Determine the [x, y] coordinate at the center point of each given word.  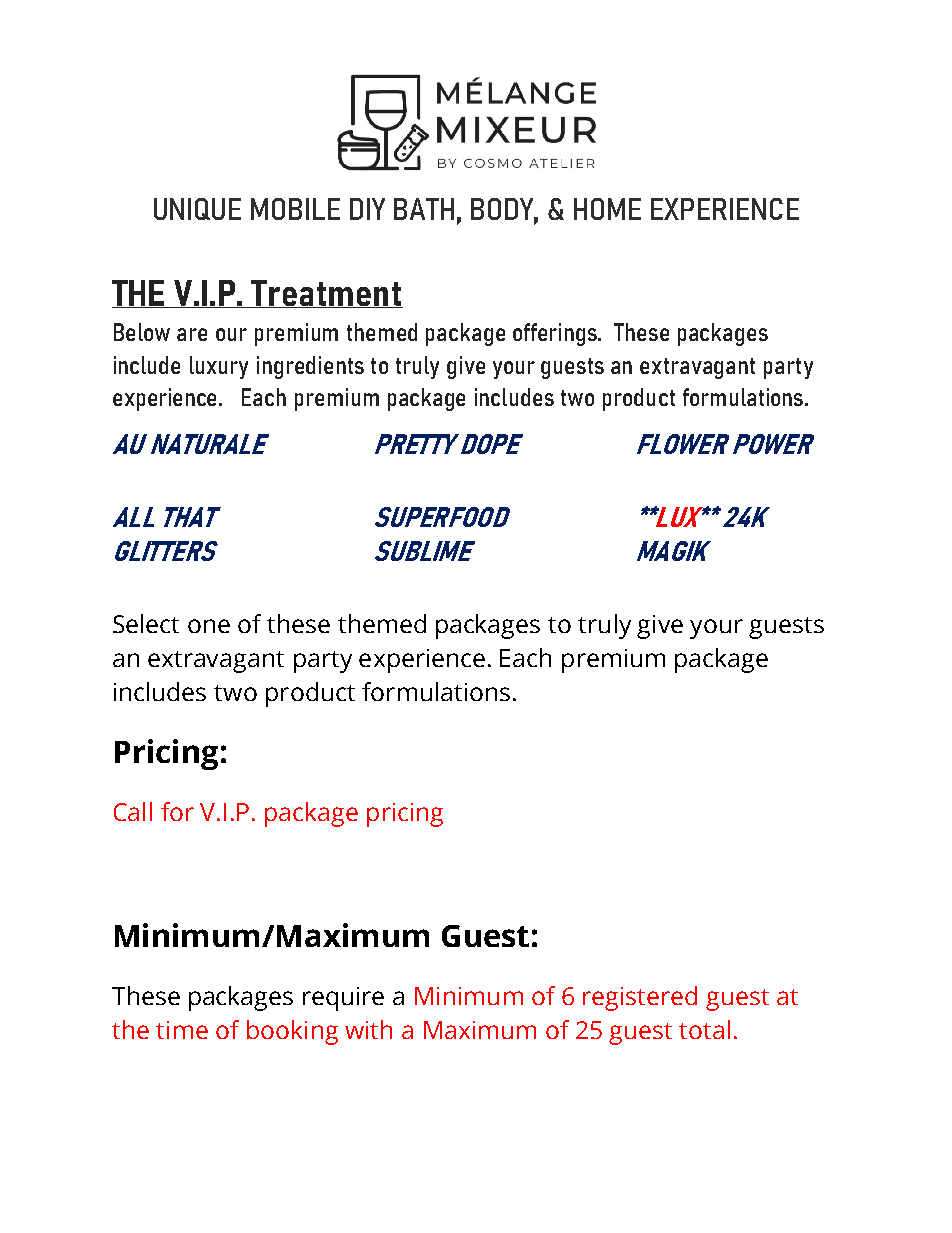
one [209, 626]
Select [146, 623]
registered [640, 998]
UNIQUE [197, 209]
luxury [219, 367]
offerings [556, 334]
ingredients [310, 367]
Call [133, 811]
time [182, 1030]
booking [292, 1032]
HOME [607, 209]
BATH [424, 209]
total [704, 1029]
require [343, 999]
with [368, 1029]
